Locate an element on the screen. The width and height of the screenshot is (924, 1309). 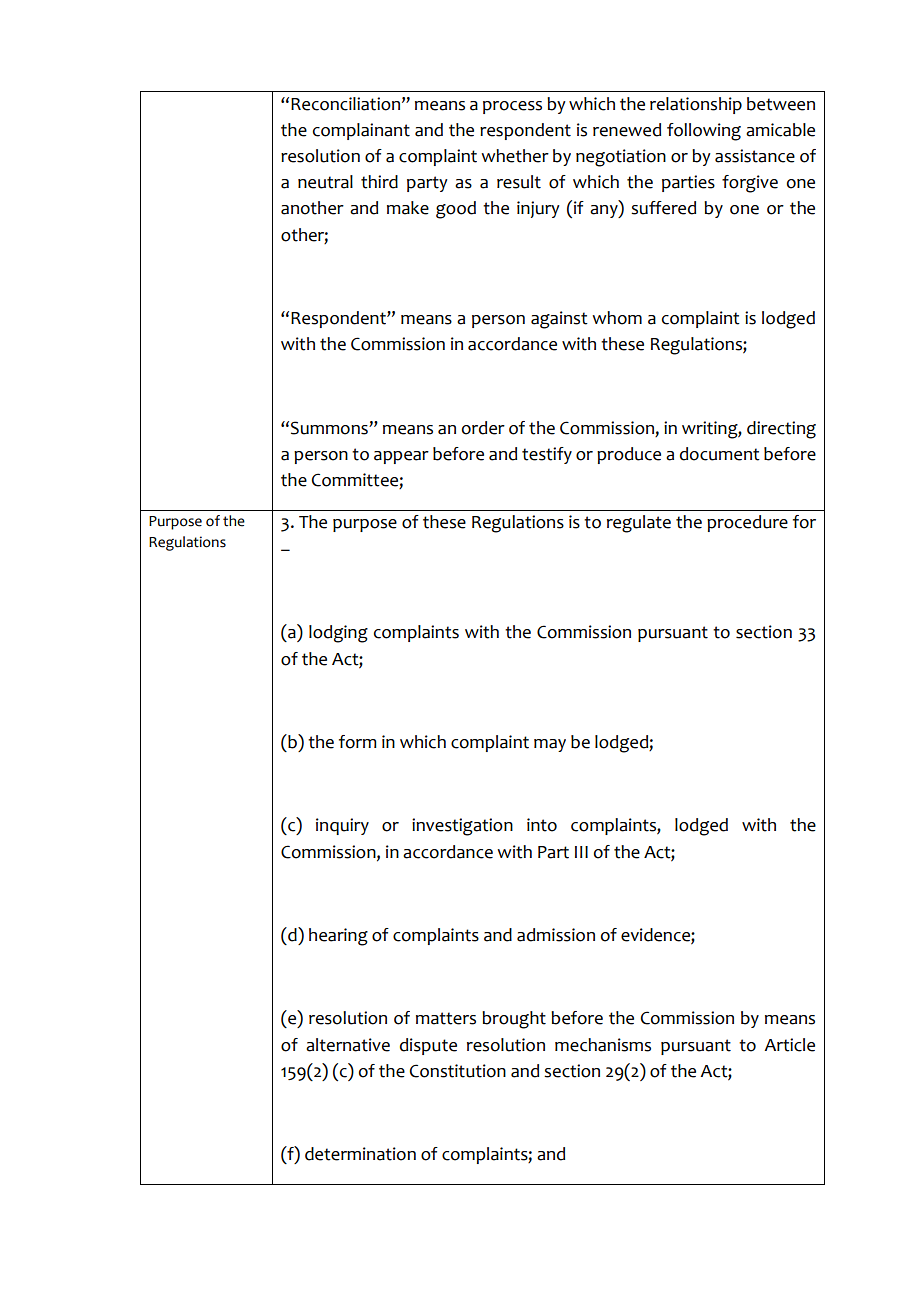
against is located at coordinates (559, 320).
